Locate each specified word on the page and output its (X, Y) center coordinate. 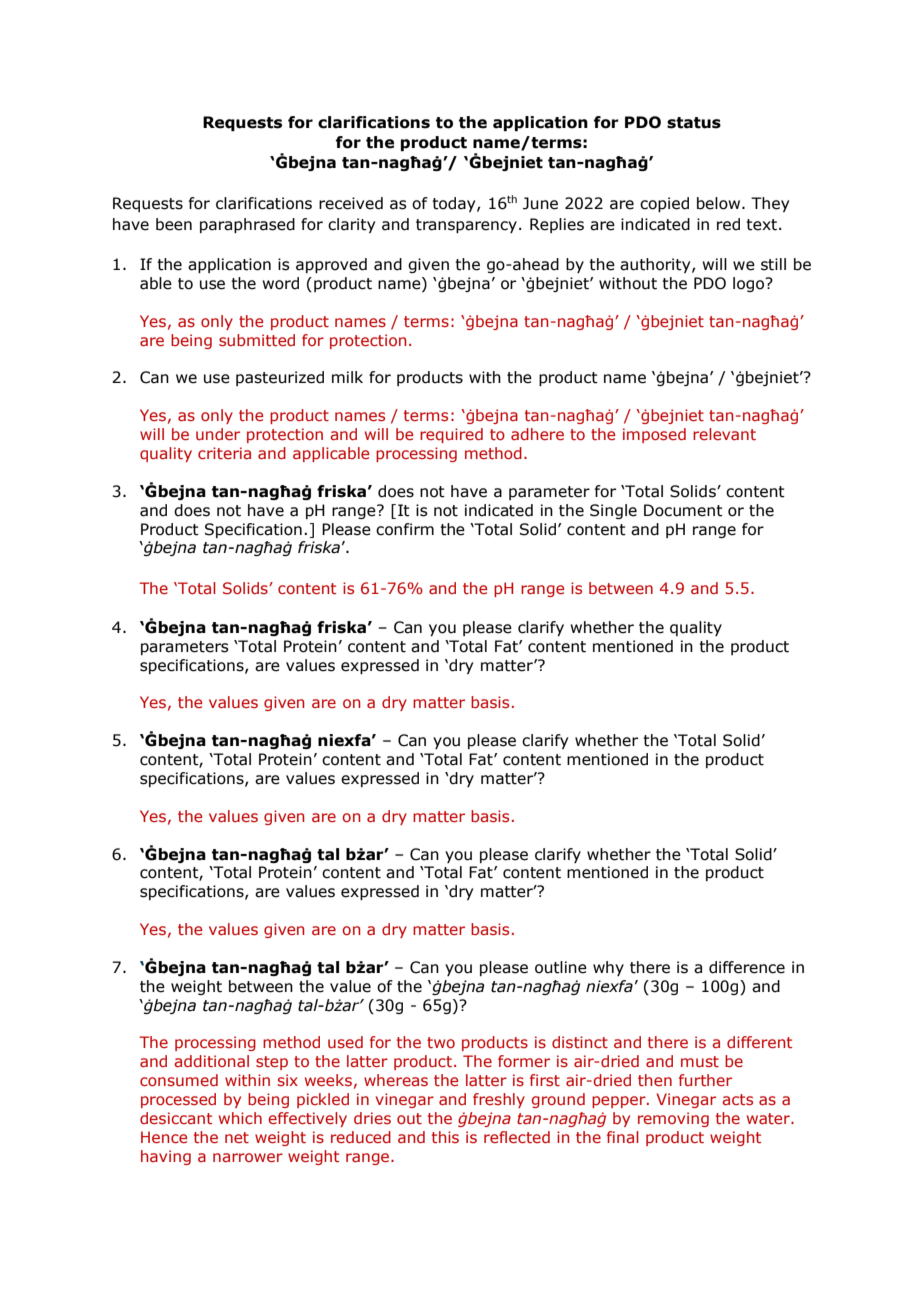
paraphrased (247, 225)
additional (211, 1061)
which (240, 1118)
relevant (724, 434)
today (455, 204)
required (451, 435)
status (694, 123)
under (218, 434)
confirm (405, 529)
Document (683, 510)
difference (747, 967)
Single (613, 511)
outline (561, 967)
